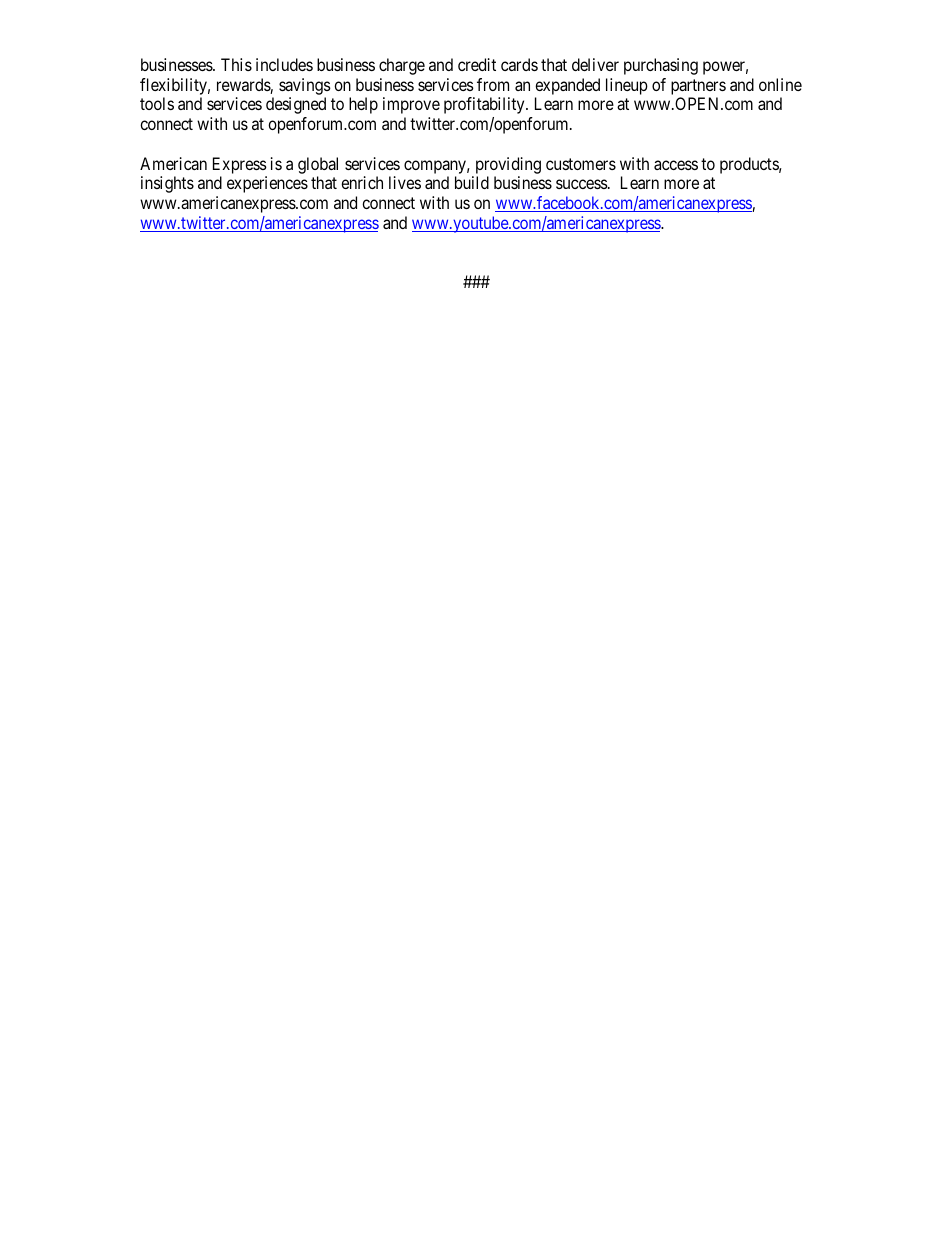 The width and height of the screenshot is (952, 1233). I want to click on global, so click(318, 165).
